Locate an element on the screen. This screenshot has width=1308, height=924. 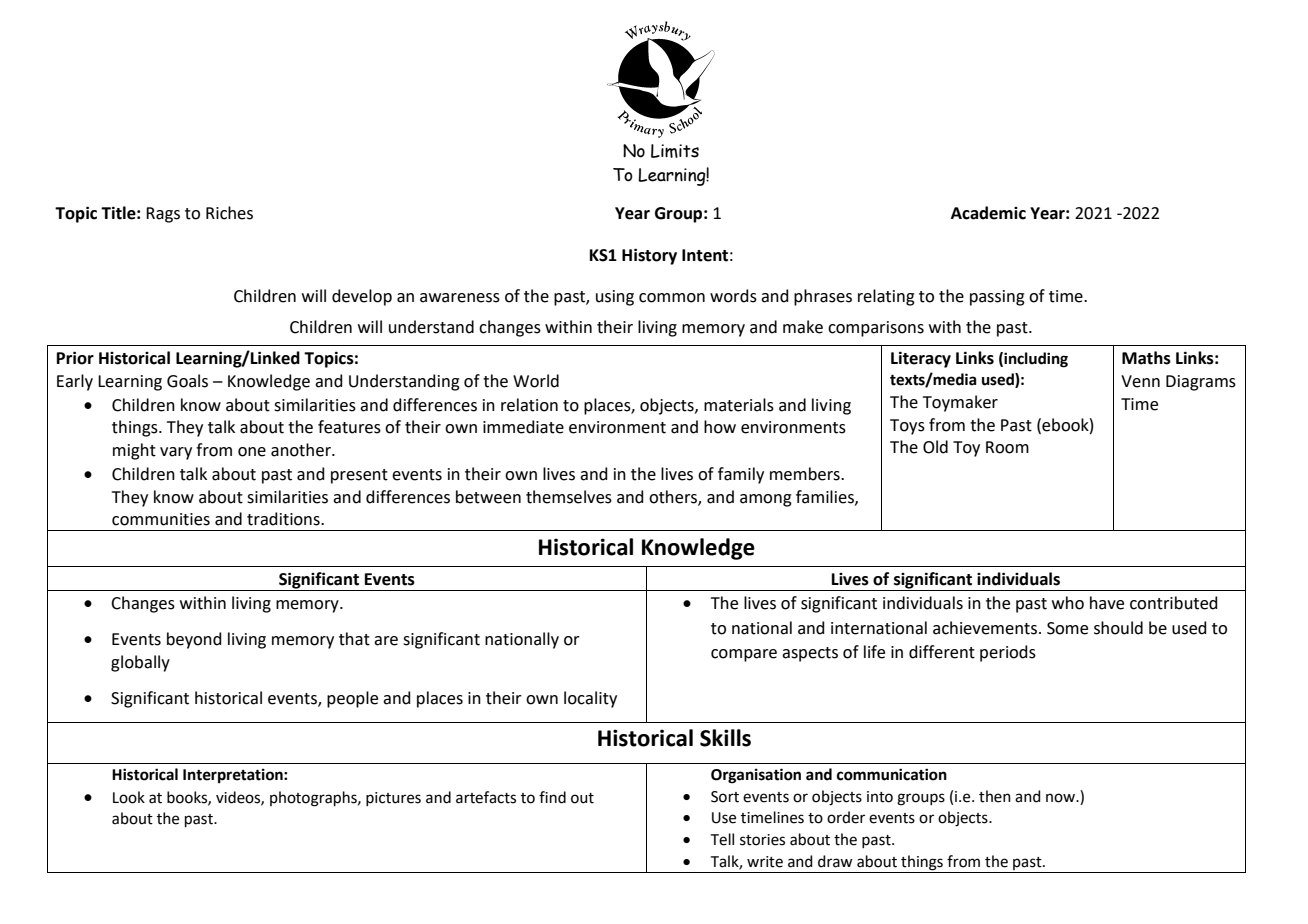
Goals is located at coordinates (187, 381).
